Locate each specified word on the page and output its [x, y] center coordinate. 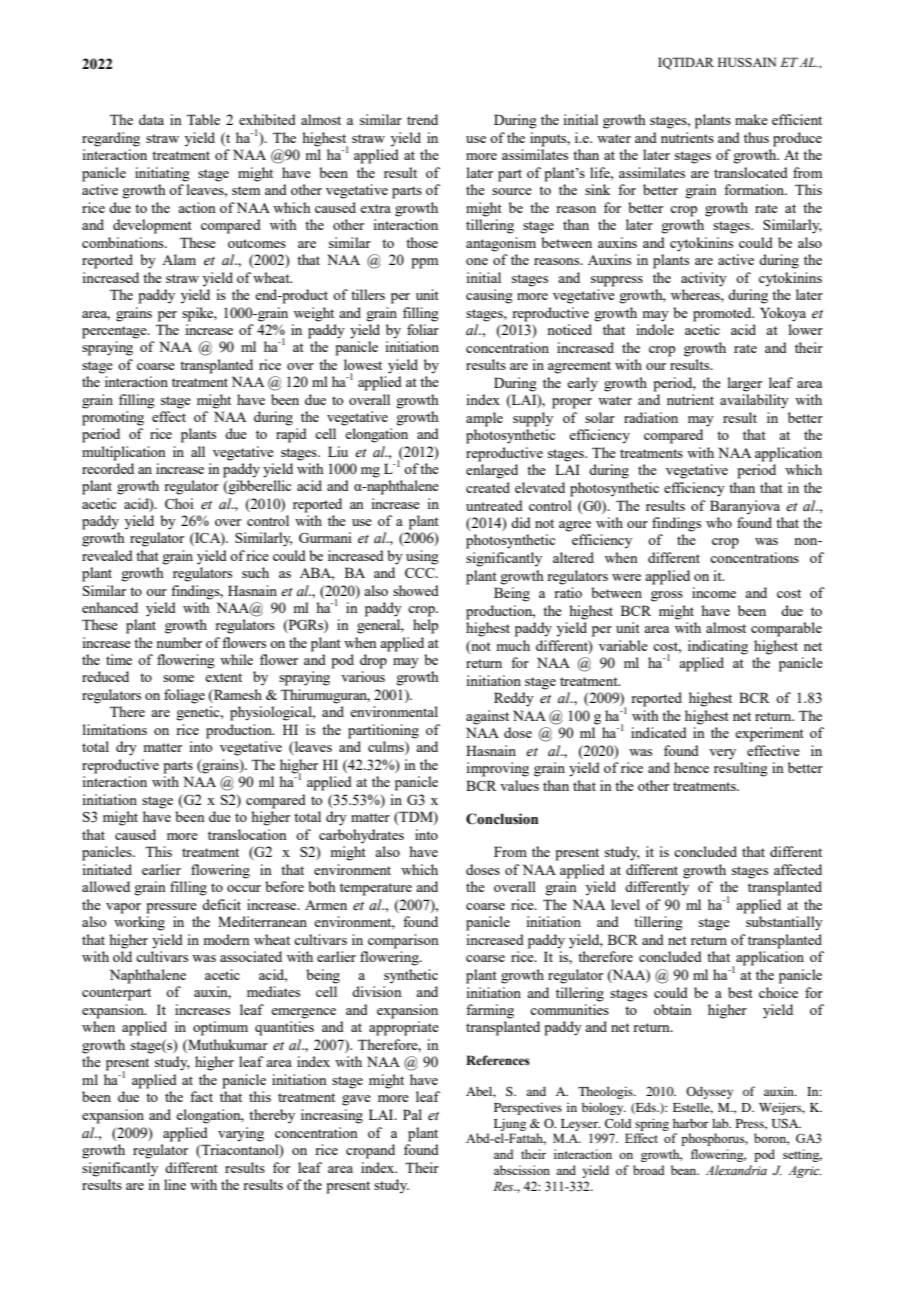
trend [422, 119]
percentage [115, 332]
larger [745, 384]
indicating [718, 647]
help [425, 626]
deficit [221, 904]
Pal [412, 1114]
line [175, 1184]
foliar [423, 329]
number [179, 642]
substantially [784, 923]
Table [203, 119]
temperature [376, 889]
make [751, 119]
